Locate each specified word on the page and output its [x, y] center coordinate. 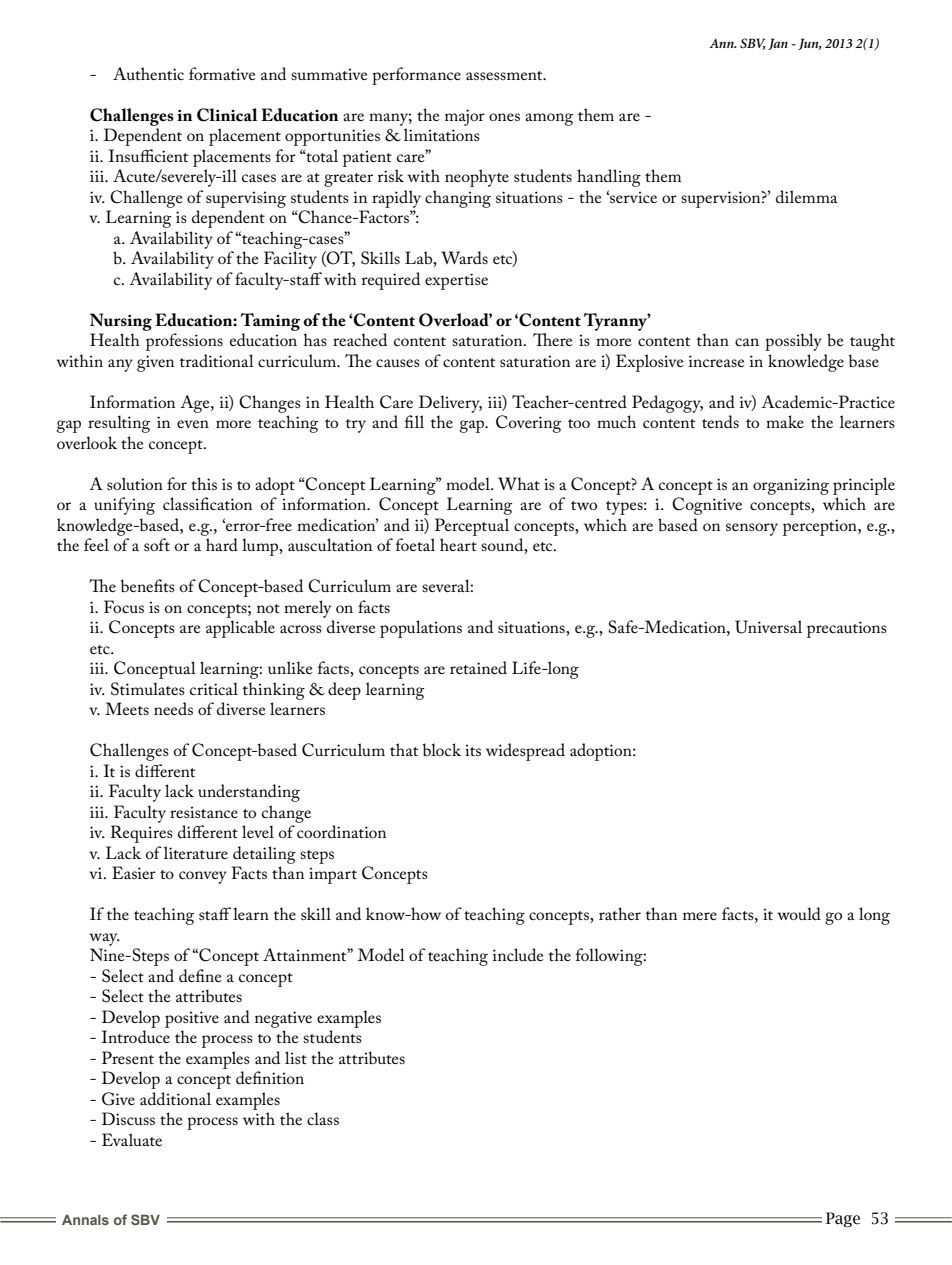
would [799, 913]
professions [184, 342]
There [553, 339]
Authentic [148, 73]
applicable [240, 629]
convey [203, 877]
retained [478, 667]
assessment [505, 75]
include [518, 954]
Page [843, 1220]
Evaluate [132, 1139]
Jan [778, 44]
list [296, 1057]
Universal [768, 627]
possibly [793, 342]
